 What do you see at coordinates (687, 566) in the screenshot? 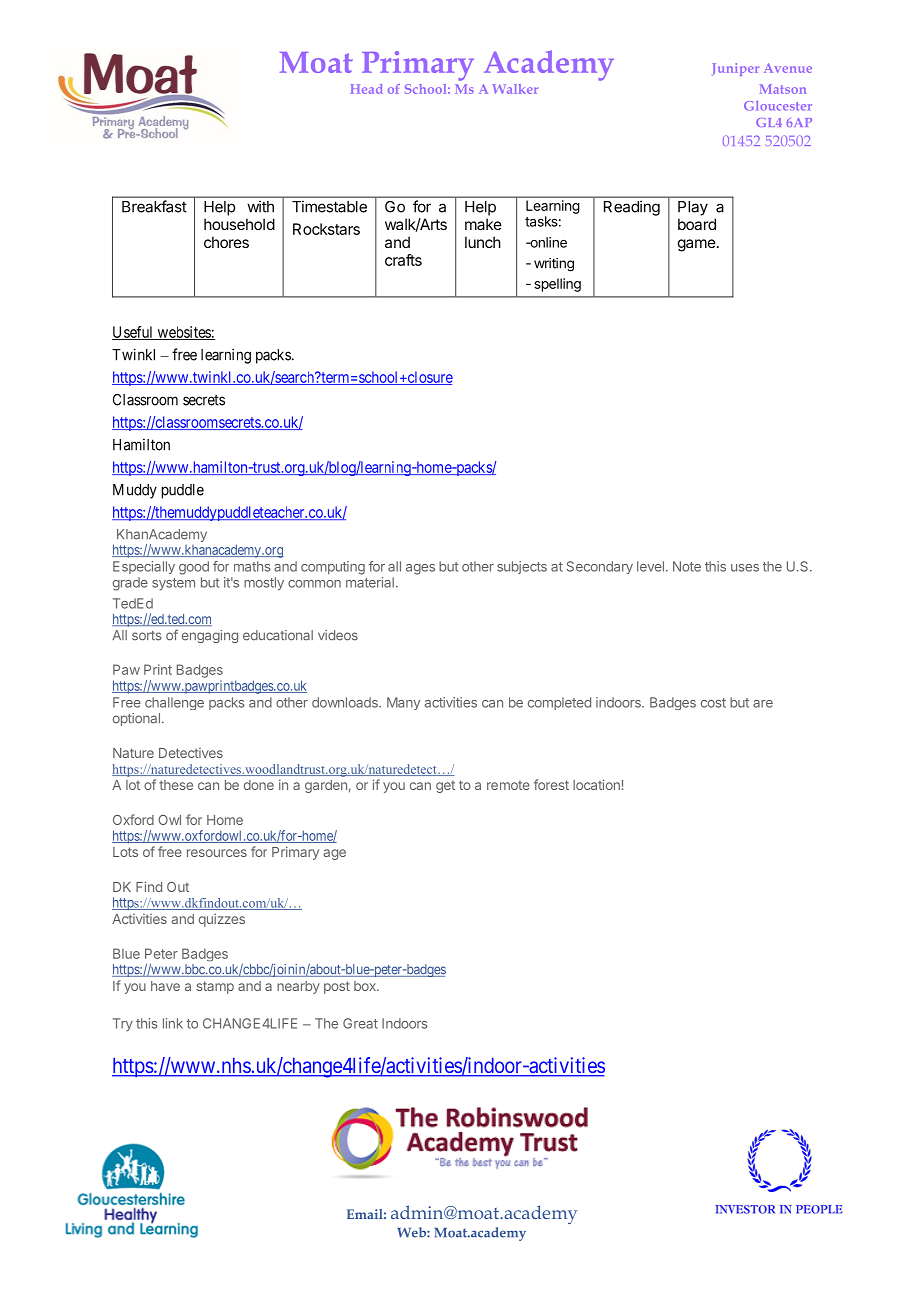
I see `Note` at bounding box center [687, 566].
